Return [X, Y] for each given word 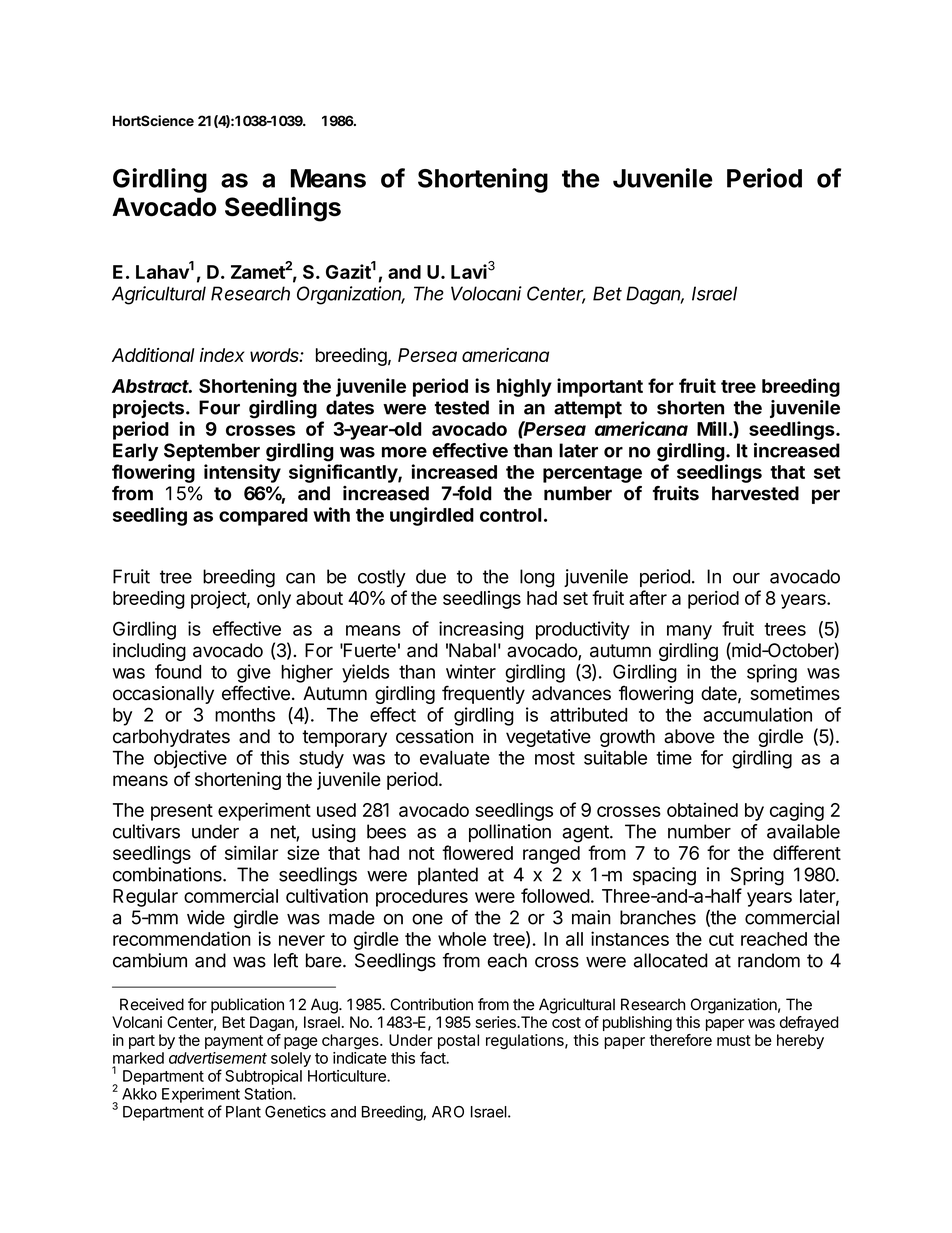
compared [263, 517]
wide [206, 917]
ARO [448, 1112]
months [245, 715]
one [427, 919]
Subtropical [263, 1077]
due [431, 576]
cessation [434, 736]
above [689, 736]
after [648, 597]
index [222, 355]
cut [721, 939]
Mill [712, 428]
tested [462, 407]
